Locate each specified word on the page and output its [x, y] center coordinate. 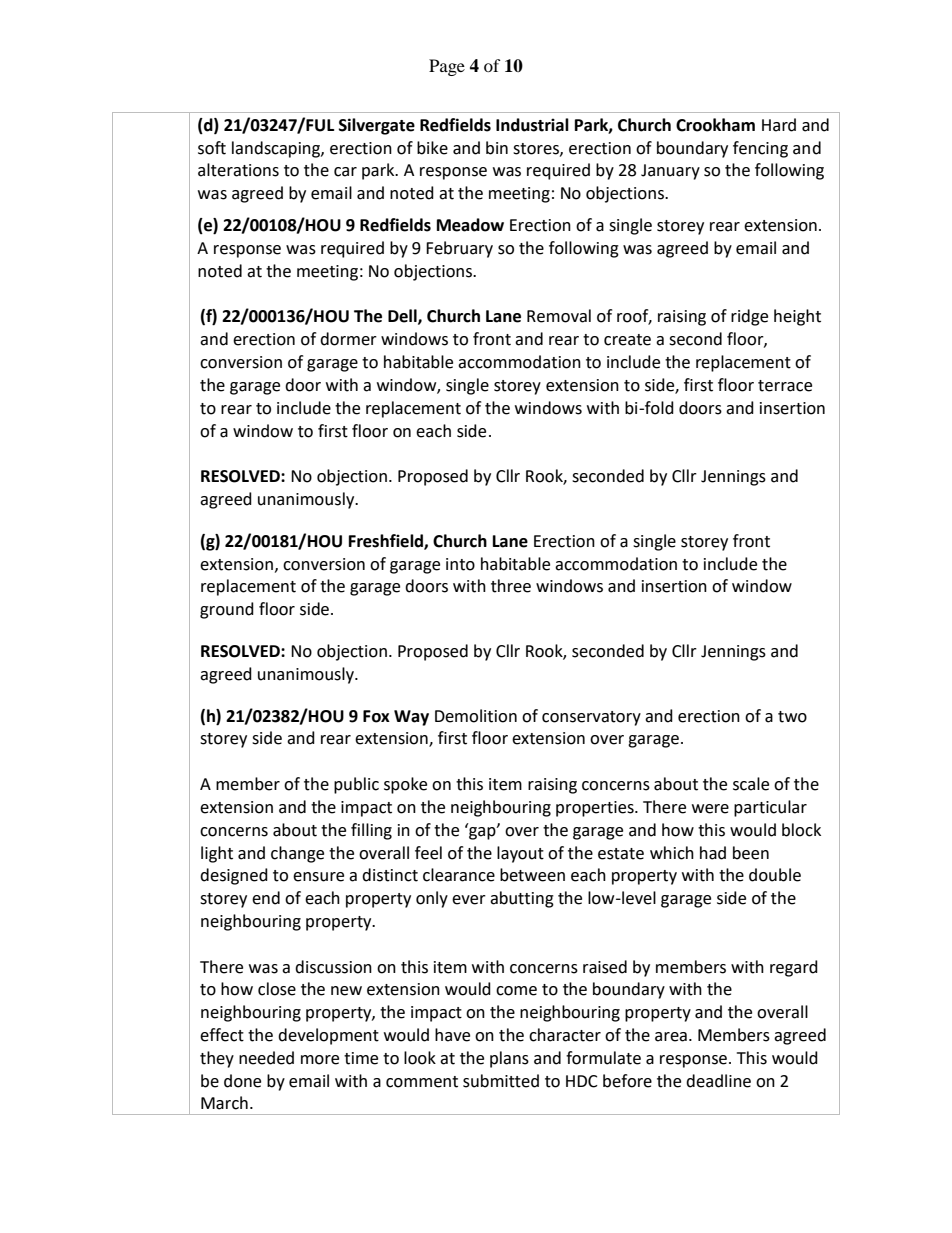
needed [266, 1058]
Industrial [532, 125]
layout [520, 854]
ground [227, 610]
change [297, 854]
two [792, 717]
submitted [501, 1081]
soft [212, 148]
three [511, 586]
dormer [348, 339]
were [710, 809]
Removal [559, 316]
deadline [718, 1081]
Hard [779, 125]
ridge [749, 317]
